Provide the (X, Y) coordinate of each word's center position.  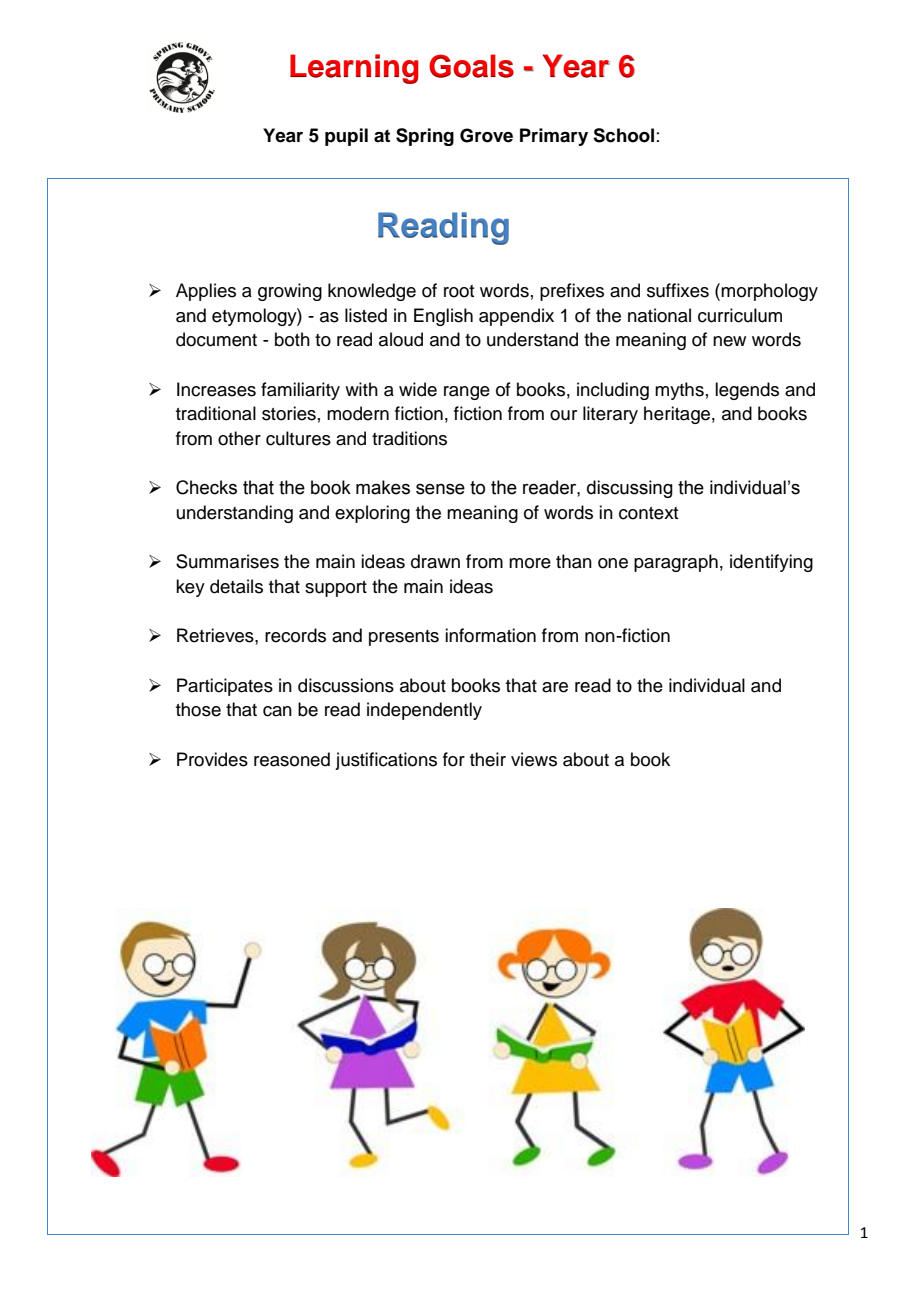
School (623, 135)
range (467, 393)
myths (679, 391)
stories (289, 413)
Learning (354, 69)
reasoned (292, 759)
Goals (471, 66)
